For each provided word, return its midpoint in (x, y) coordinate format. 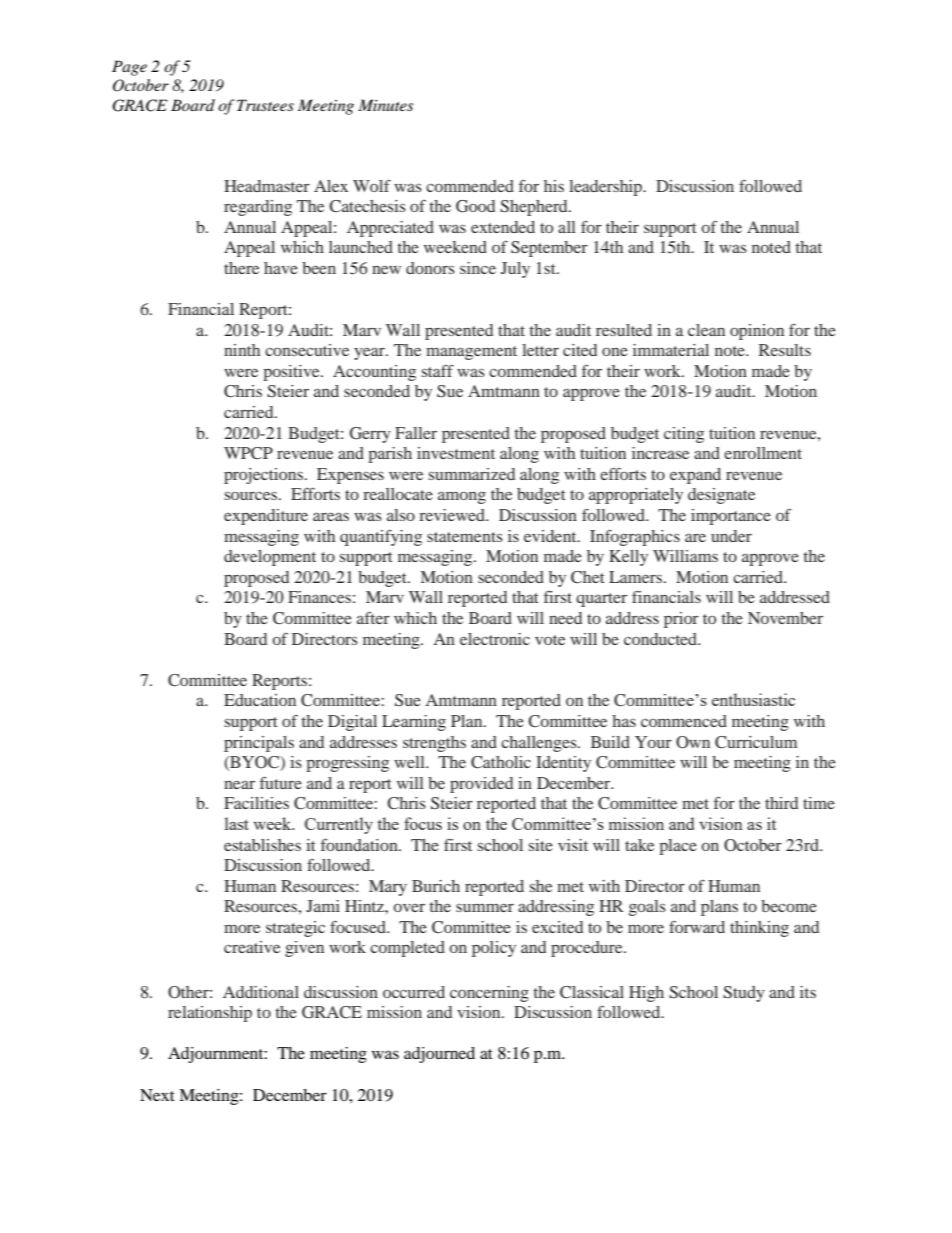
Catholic (501, 762)
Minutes (386, 105)
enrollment (763, 453)
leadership (607, 188)
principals (259, 744)
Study (744, 994)
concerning (489, 994)
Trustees (265, 105)
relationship (210, 1014)
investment (456, 453)
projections (265, 476)
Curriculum (756, 742)
